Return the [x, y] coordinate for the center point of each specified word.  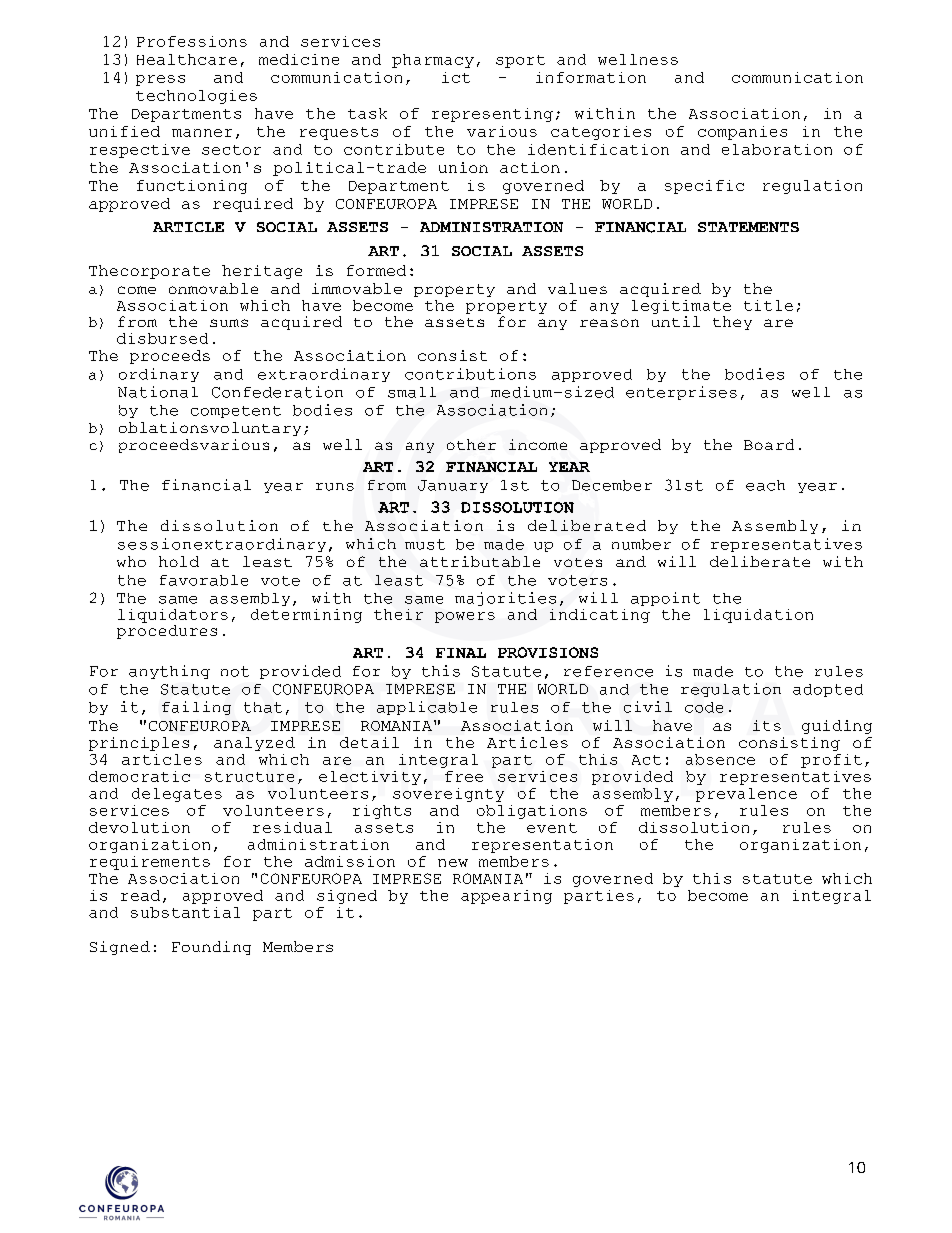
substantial [185, 912]
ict [456, 77]
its [767, 725]
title [768, 305]
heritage [262, 272]
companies [742, 133]
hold [179, 561]
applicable [427, 708]
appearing [506, 897]
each [765, 485]
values [577, 288]
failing [196, 708]
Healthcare [187, 59]
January [453, 486]
